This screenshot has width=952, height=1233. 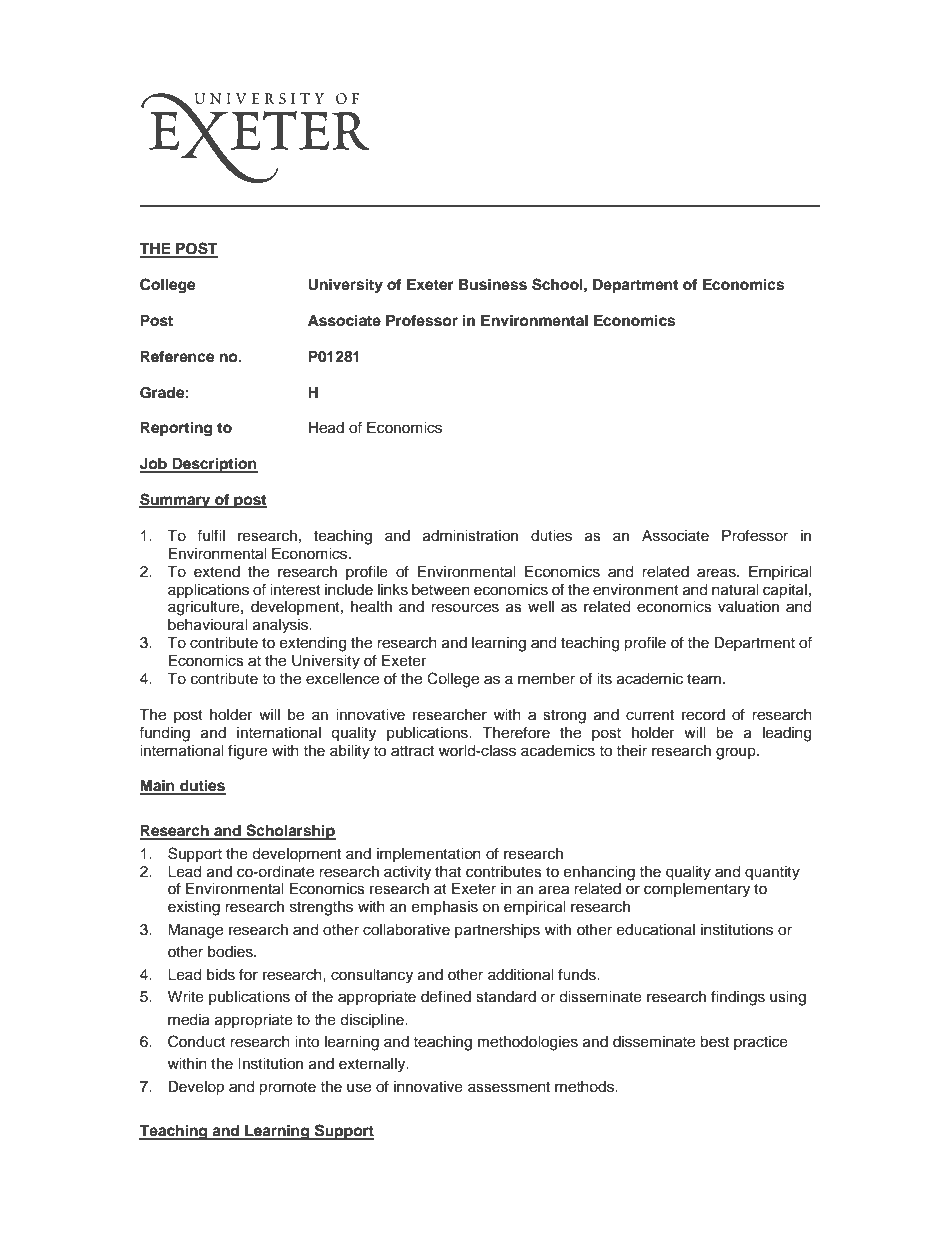 I want to click on assessment, so click(x=509, y=1087).
